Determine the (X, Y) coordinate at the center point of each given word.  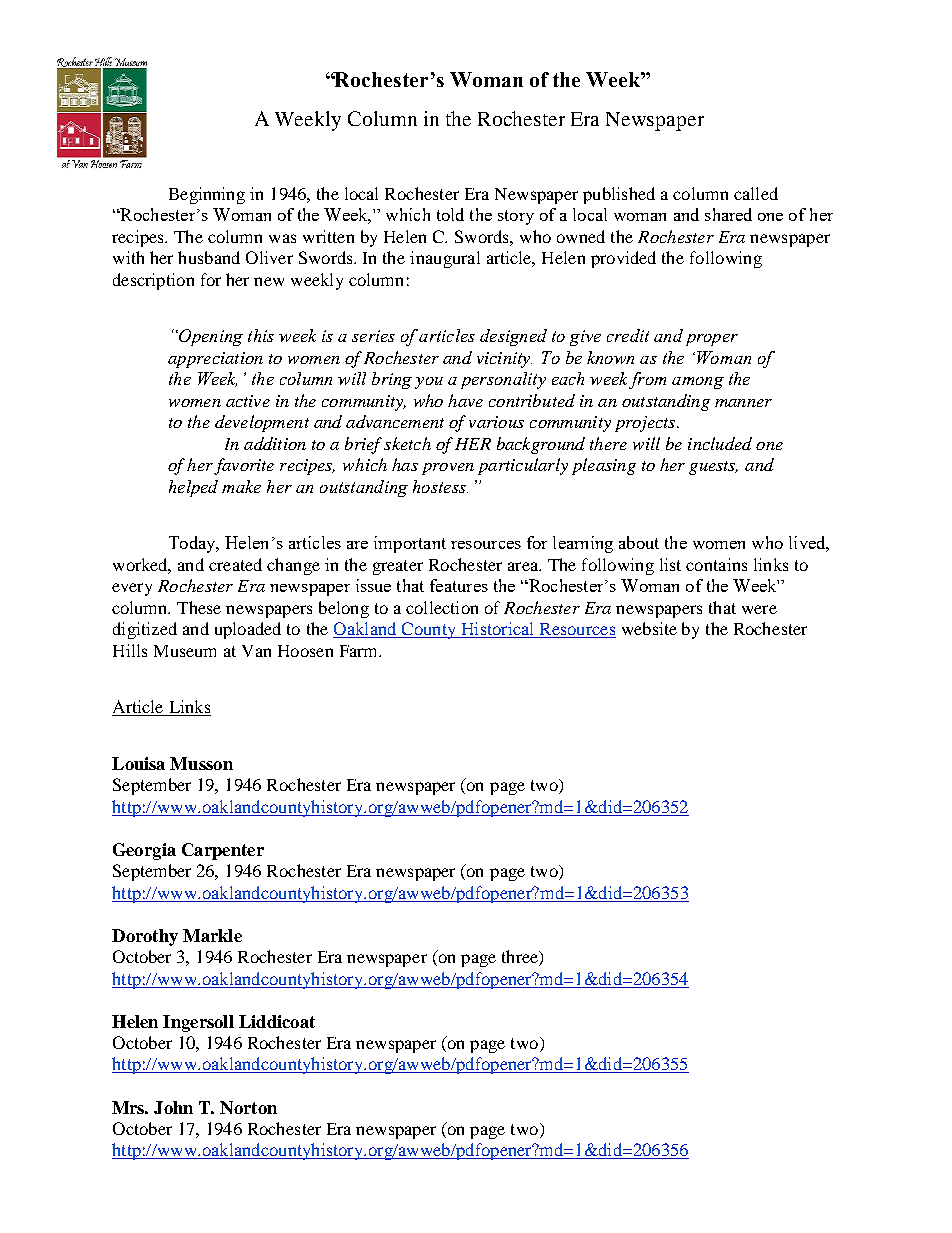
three (521, 958)
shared (728, 214)
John (173, 1107)
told (450, 214)
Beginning (207, 195)
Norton (248, 1107)
